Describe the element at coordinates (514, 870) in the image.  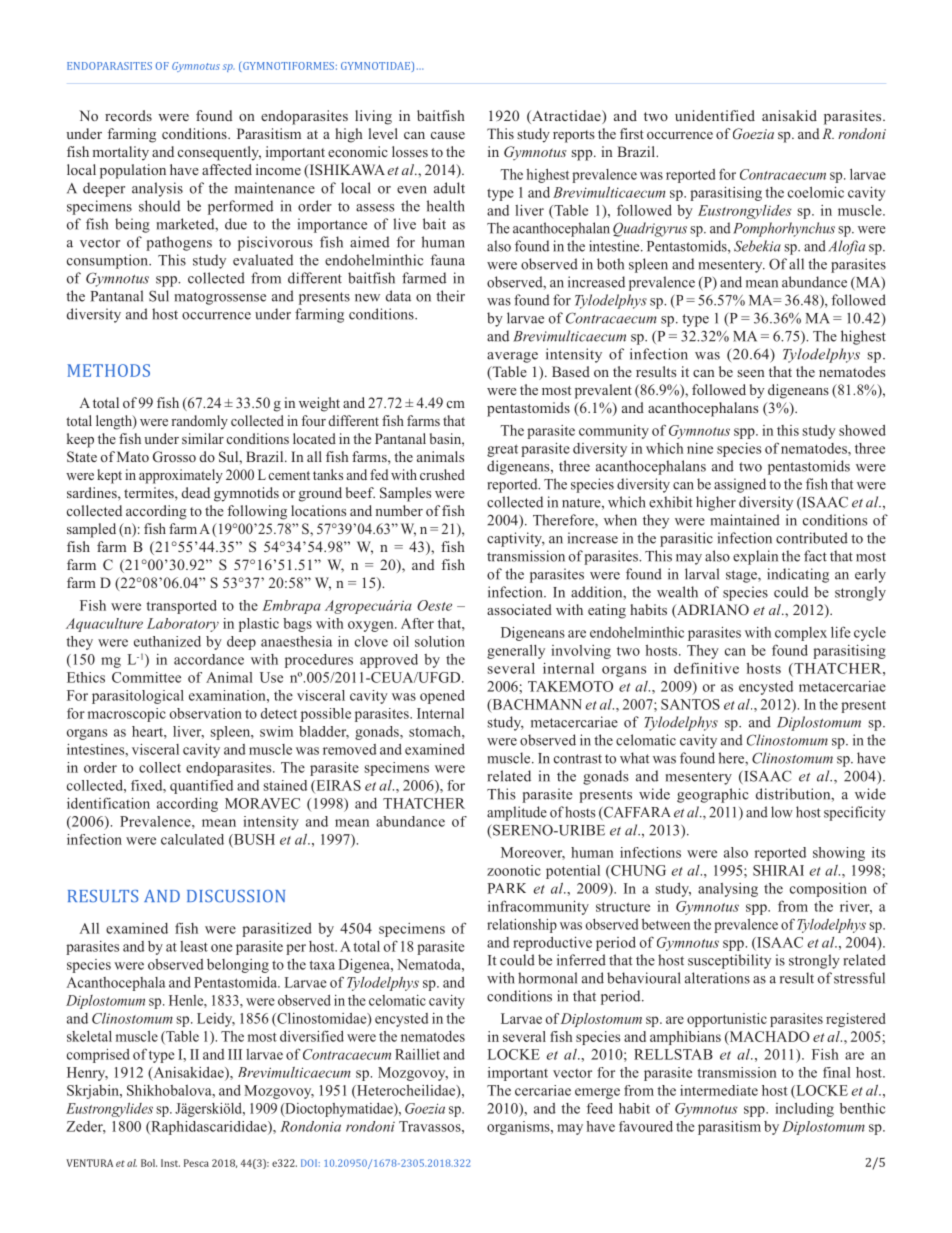
I see `zoonotic` at that location.
